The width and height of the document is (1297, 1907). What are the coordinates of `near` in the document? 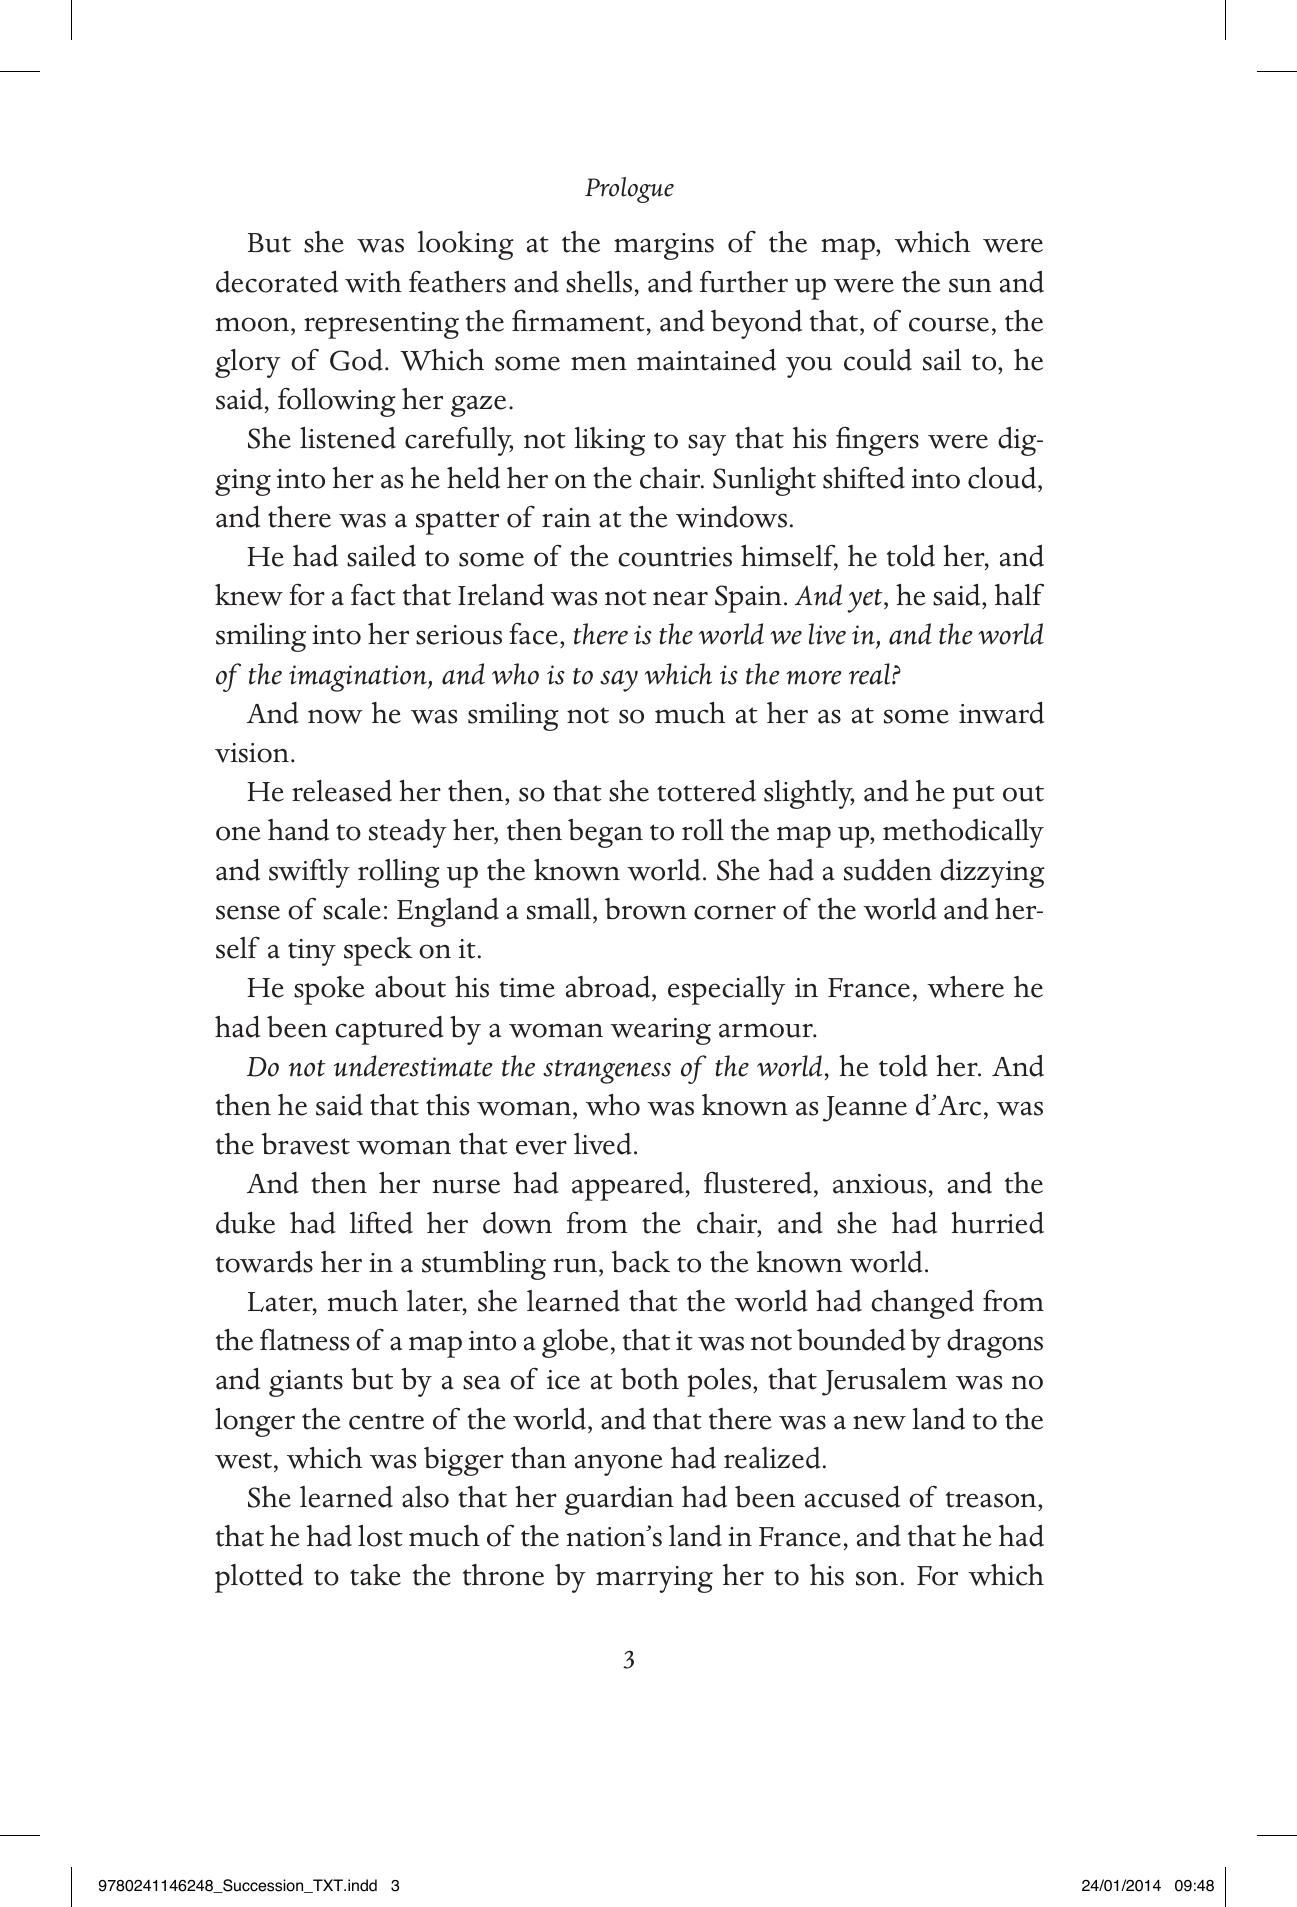 It's located at (680, 598).
